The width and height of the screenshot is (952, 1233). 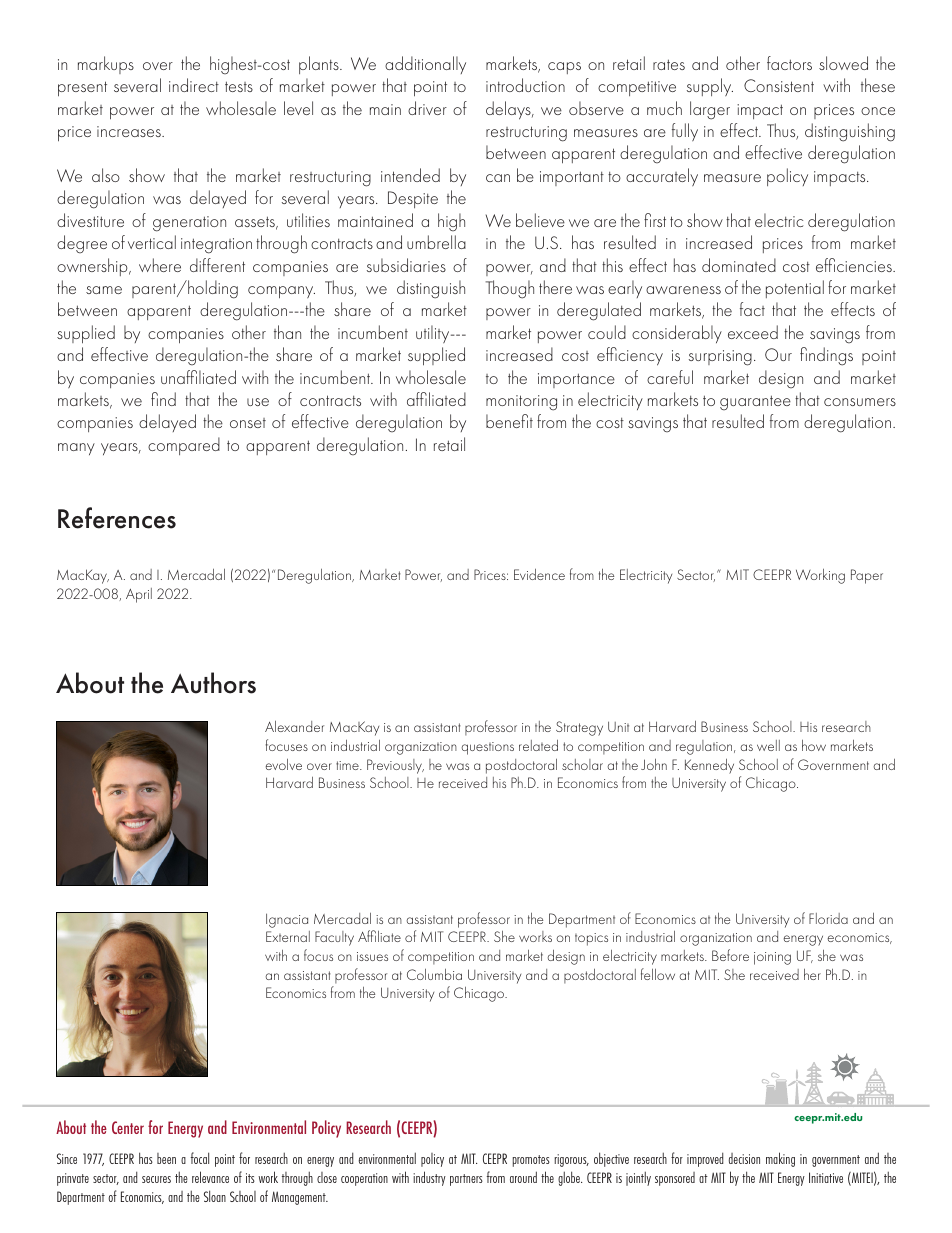 What do you see at coordinates (768, 745) in the screenshot?
I see `well` at bounding box center [768, 745].
